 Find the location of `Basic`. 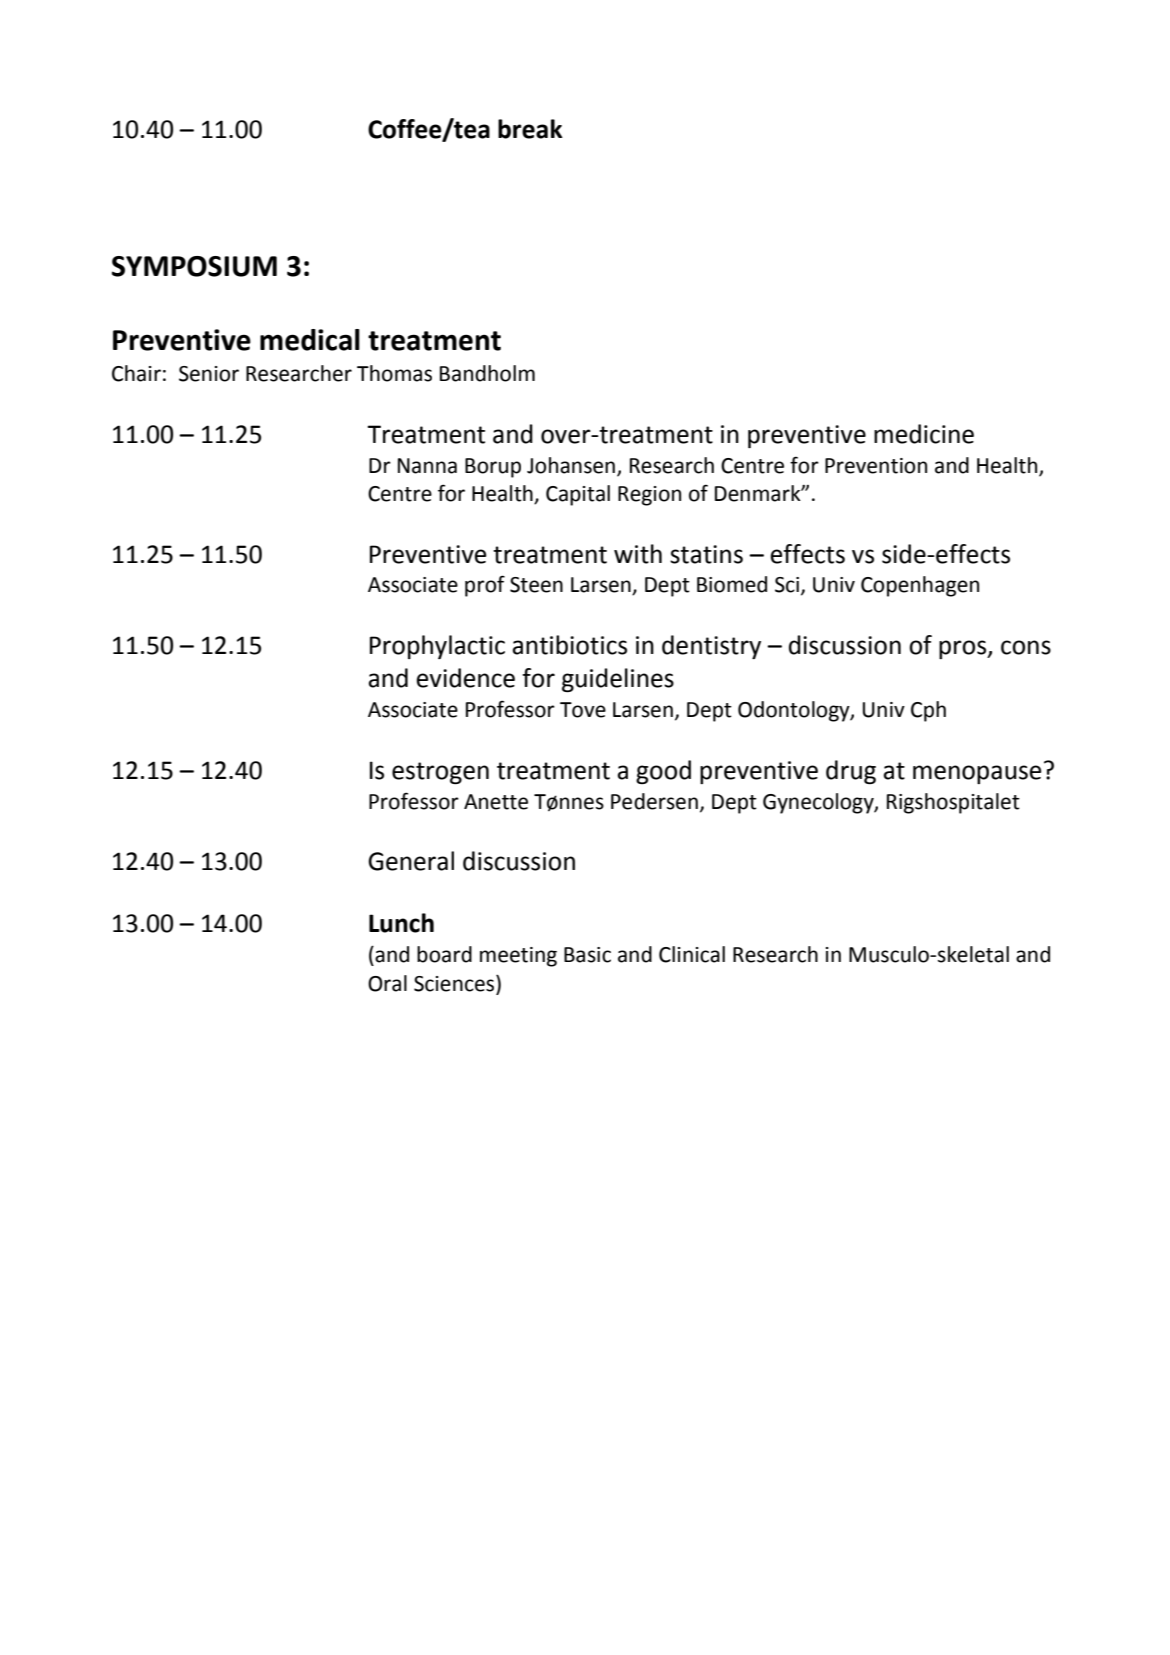

Basic is located at coordinates (587, 955).
